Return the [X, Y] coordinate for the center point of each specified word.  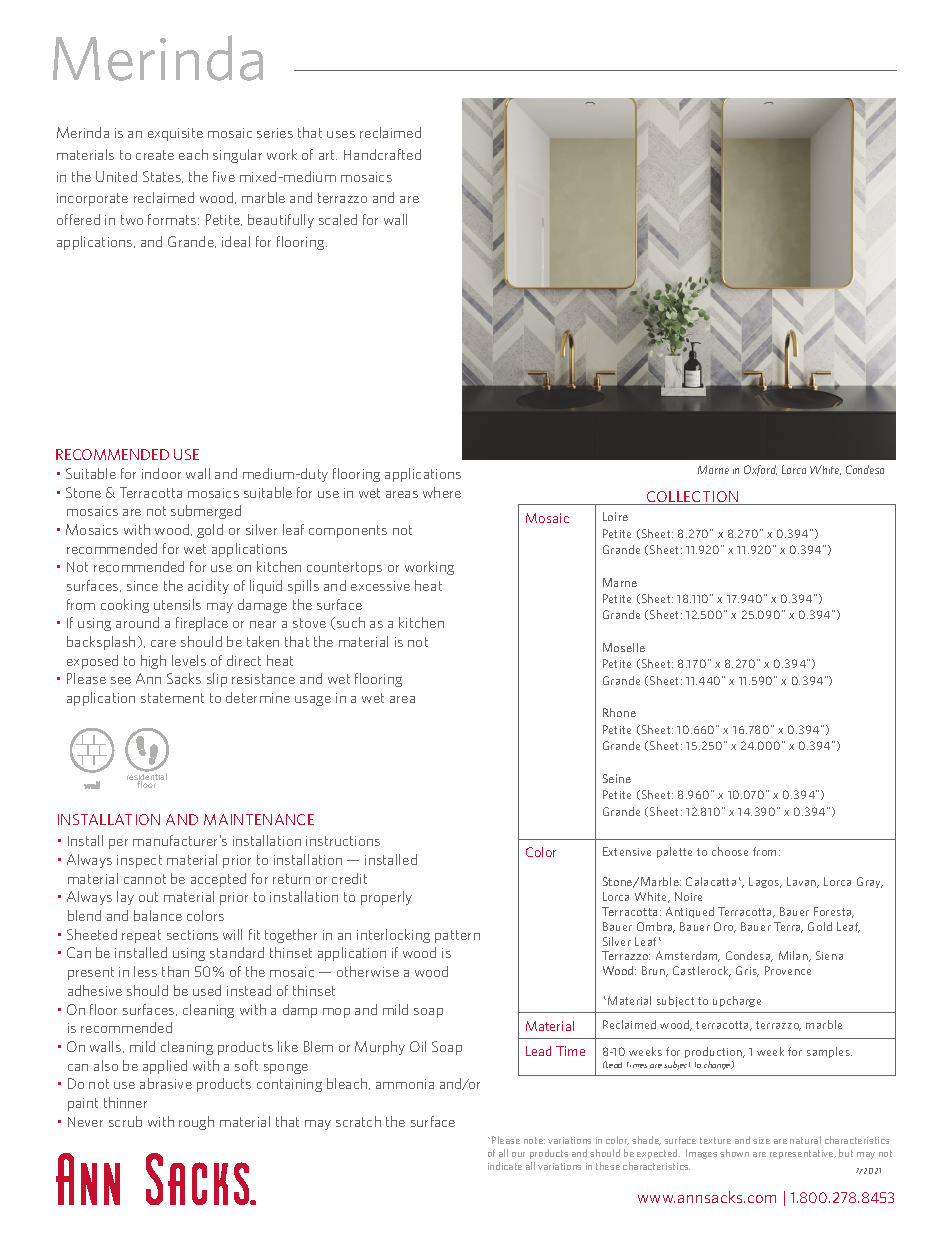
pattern [457, 936]
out [148, 897]
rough [196, 1123]
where [442, 492]
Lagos [765, 882]
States [163, 177]
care [163, 643]
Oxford [760, 470]
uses [341, 134]
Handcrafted [382, 154]
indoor [161, 473]
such [351, 622]
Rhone [619, 712]
